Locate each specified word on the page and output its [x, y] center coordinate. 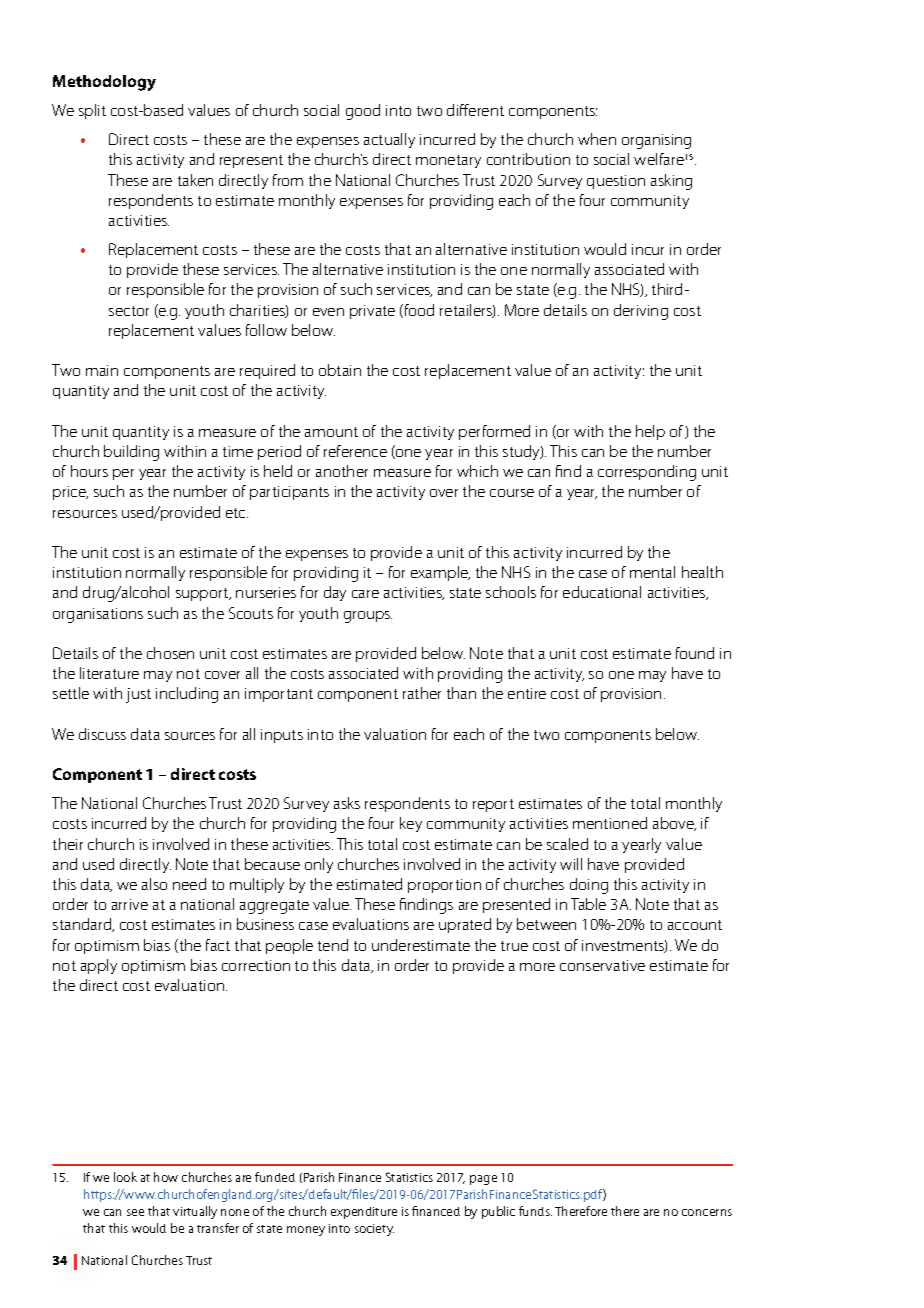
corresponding [647, 473]
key [411, 824]
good [363, 112]
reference [355, 451]
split [92, 111]
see [135, 1212]
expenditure [364, 1213]
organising [656, 141]
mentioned [610, 823]
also [154, 884]
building [131, 453]
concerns [707, 1212]
